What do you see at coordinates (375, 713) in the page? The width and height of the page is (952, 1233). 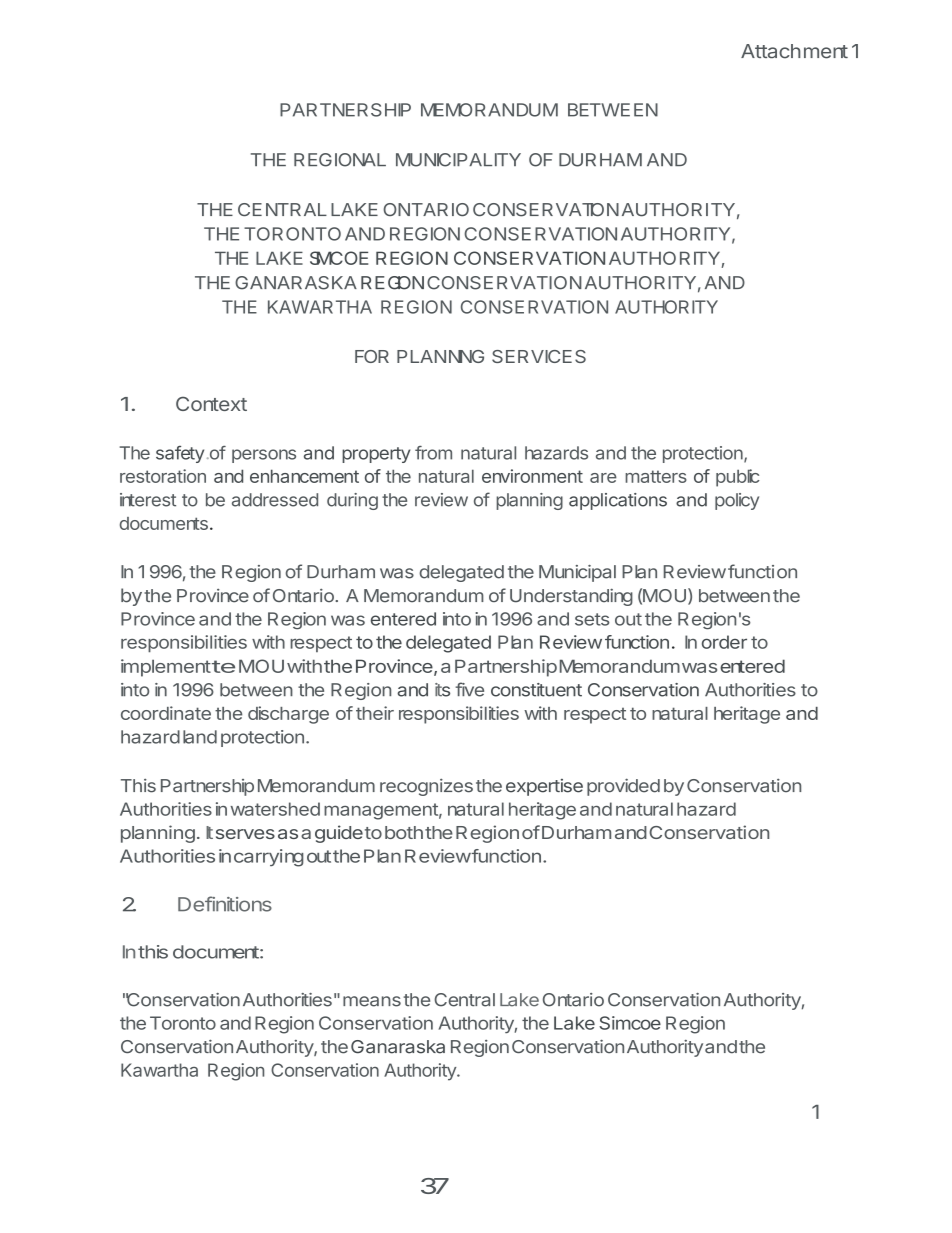 I see `their` at bounding box center [375, 713].
